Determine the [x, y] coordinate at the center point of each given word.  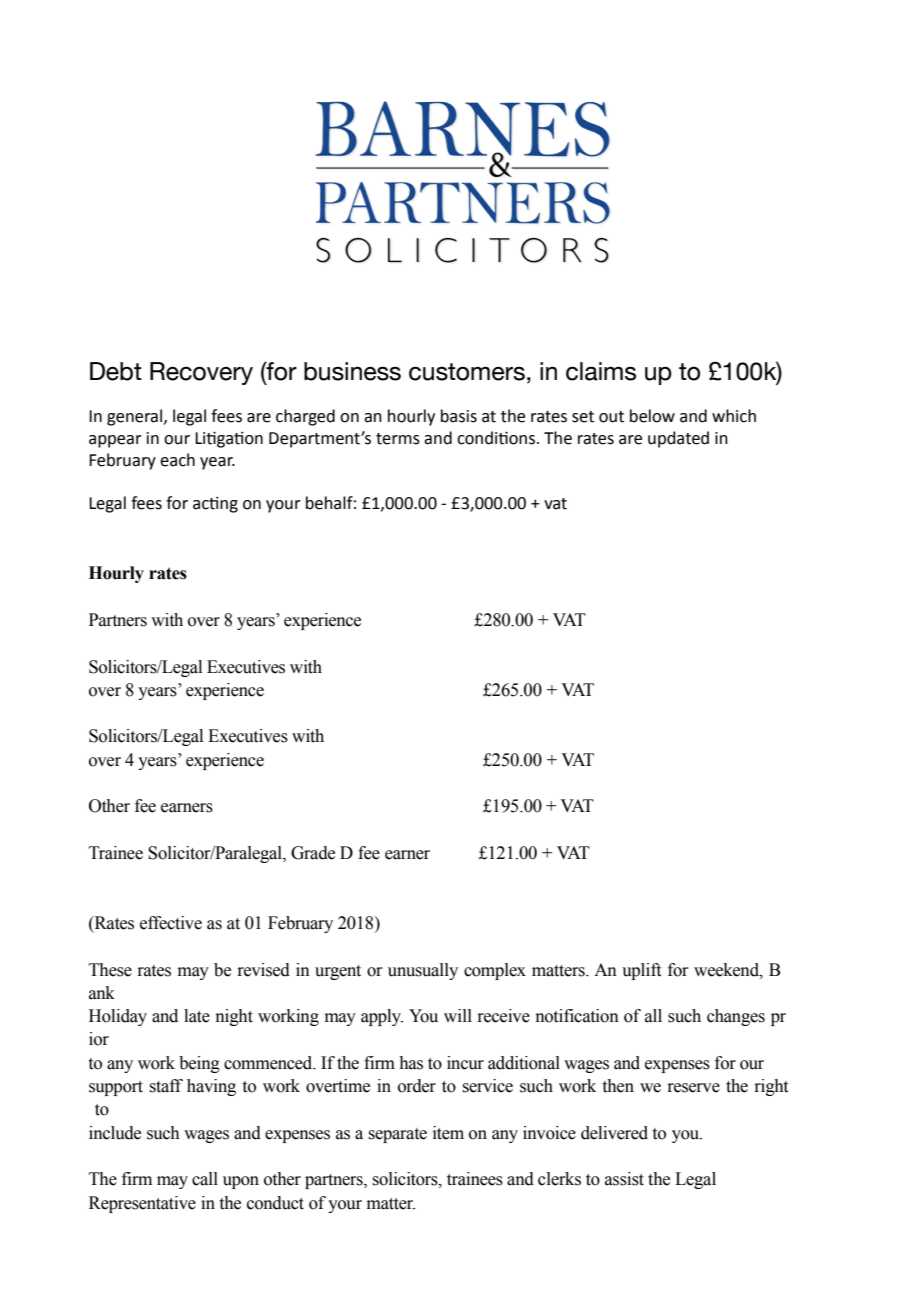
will [458, 1015]
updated [678, 439]
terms [398, 439]
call [205, 1179]
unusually [423, 971]
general [134, 417]
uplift [641, 971]
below [652, 416]
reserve [693, 1088]
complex [495, 971]
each [177, 460]
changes [736, 1017]
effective [171, 923]
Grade [313, 853]
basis [459, 416]
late [197, 1016]
